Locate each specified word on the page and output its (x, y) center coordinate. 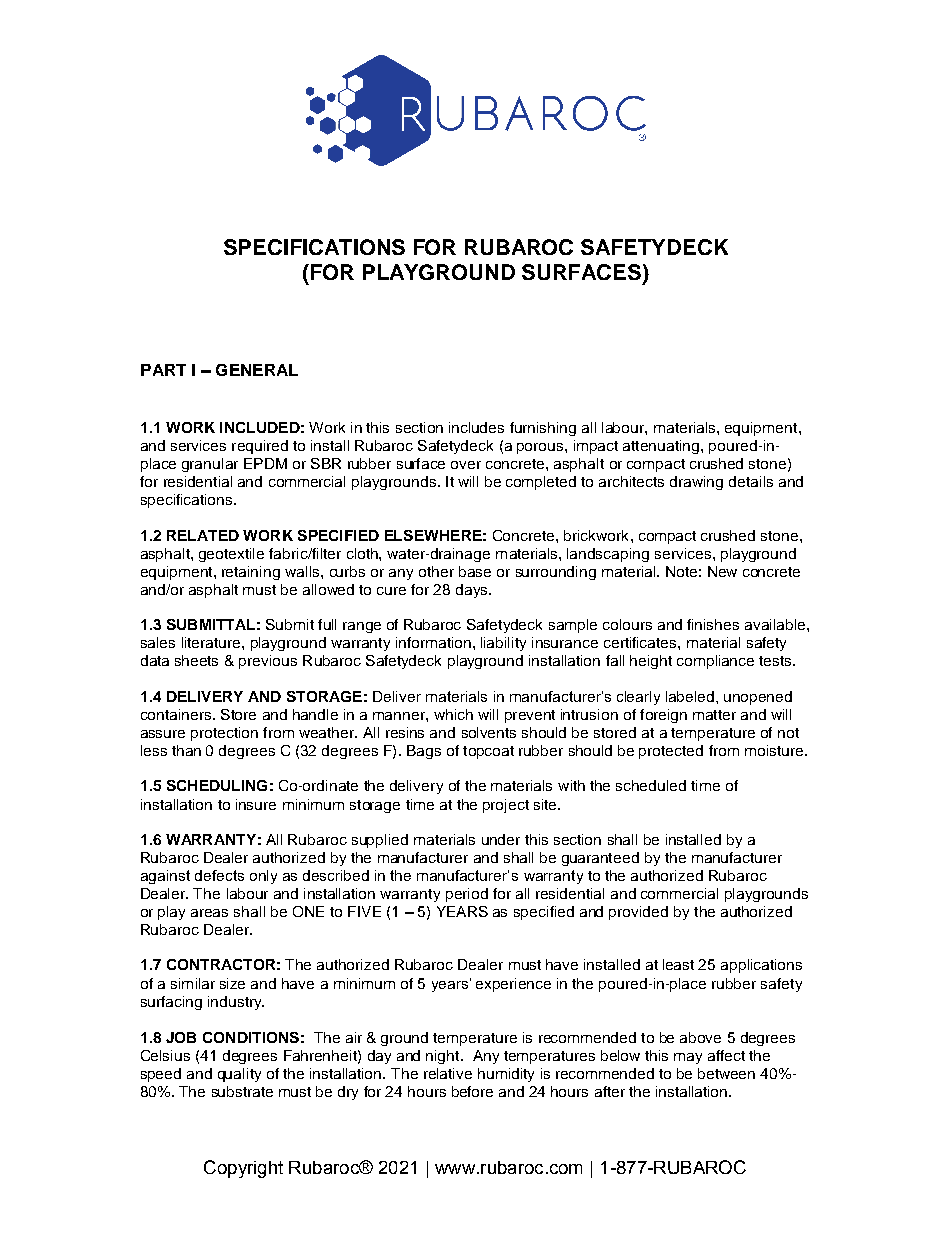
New (722, 571)
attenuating (662, 447)
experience (513, 985)
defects (219, 875)
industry (236, 1003)
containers (176, 714)
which (453, 714)
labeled (691, 696)
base (475, 571)
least (678, 964)
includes (476, 427)
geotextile (231, 555)
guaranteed (600, 859)
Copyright (243, 1169)
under (501, 839)
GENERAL (257, 370)
